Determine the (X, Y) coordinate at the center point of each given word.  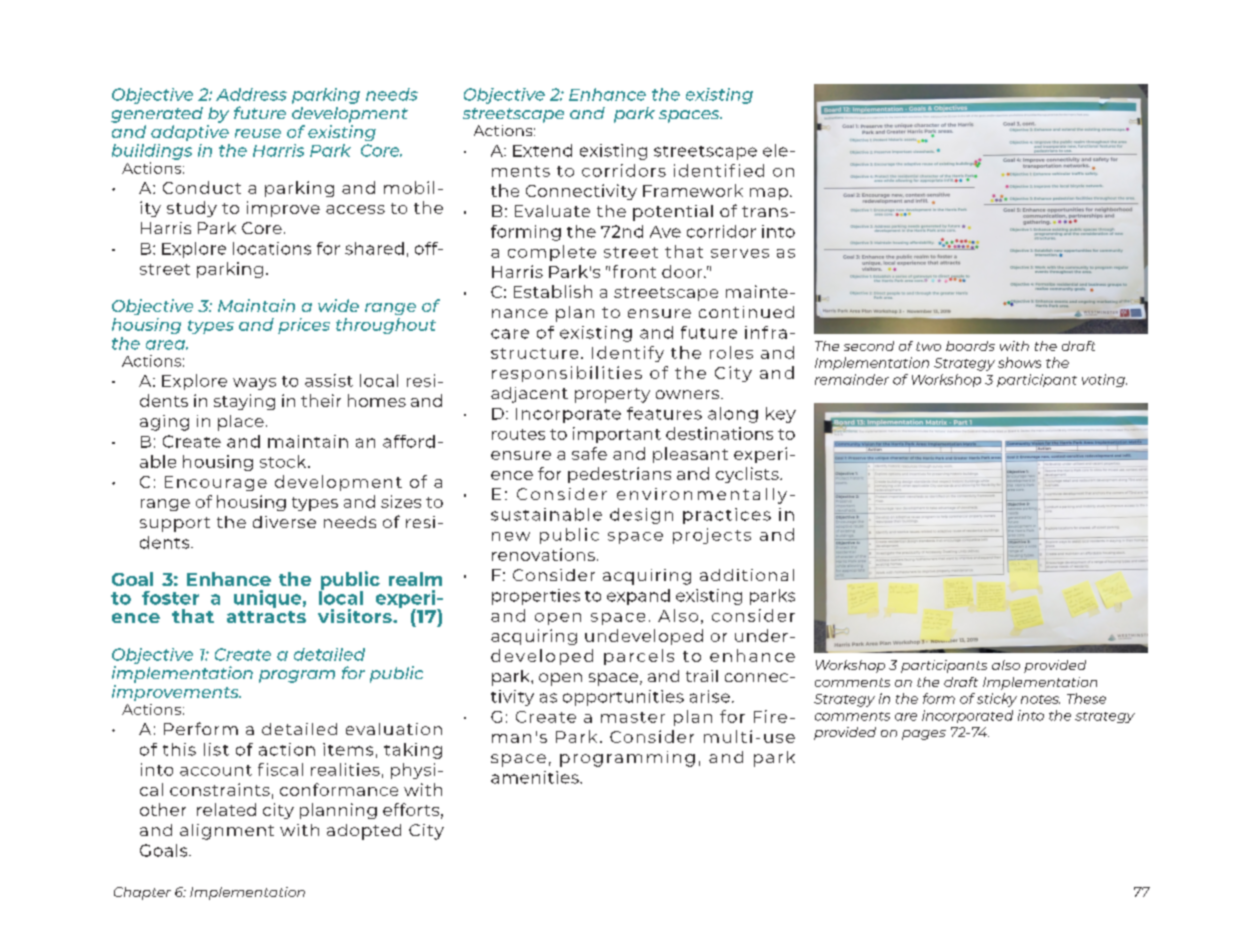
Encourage (216, 483)
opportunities (623, 698)
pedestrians (619, 475)
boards (970, 346)
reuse (258, 133)
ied (751, 170)
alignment (227, 832)
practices (727, 516)
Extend (542, 150)
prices (304, 326)
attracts (266, 617)
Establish (553, 291)
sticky (997, 700)
